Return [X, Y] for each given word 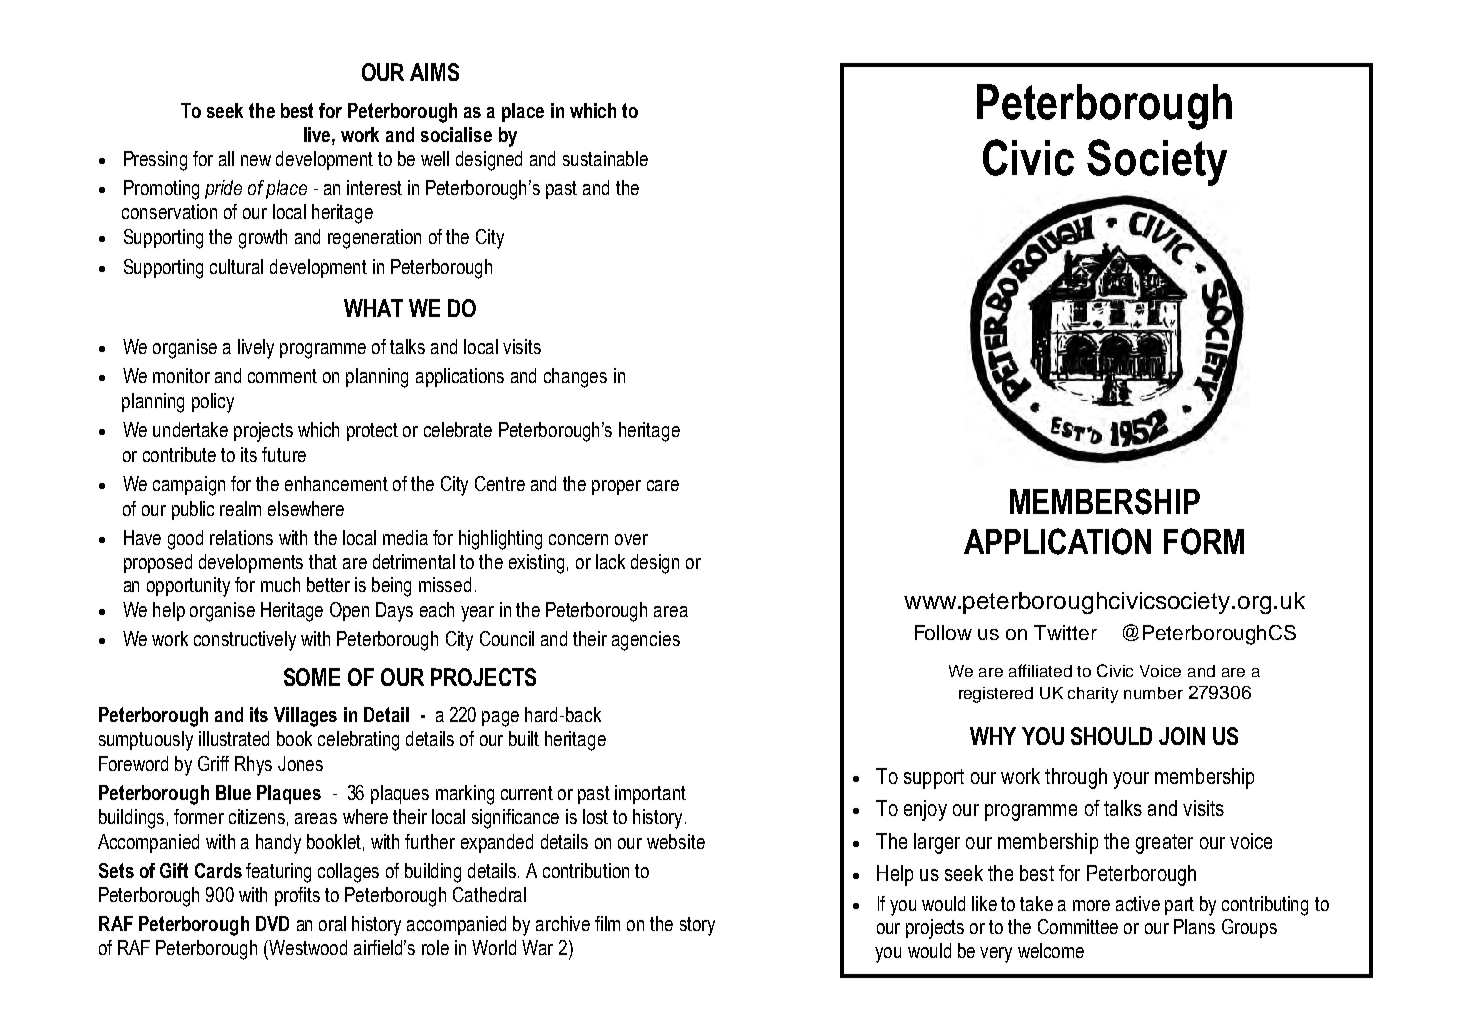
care [663, 485]
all [226, 158]
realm [240, 508]
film [607, 923]
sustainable [605, 158]
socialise [456, 134]
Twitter [1065, 632]
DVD [272, 923]
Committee [1078, 926]
